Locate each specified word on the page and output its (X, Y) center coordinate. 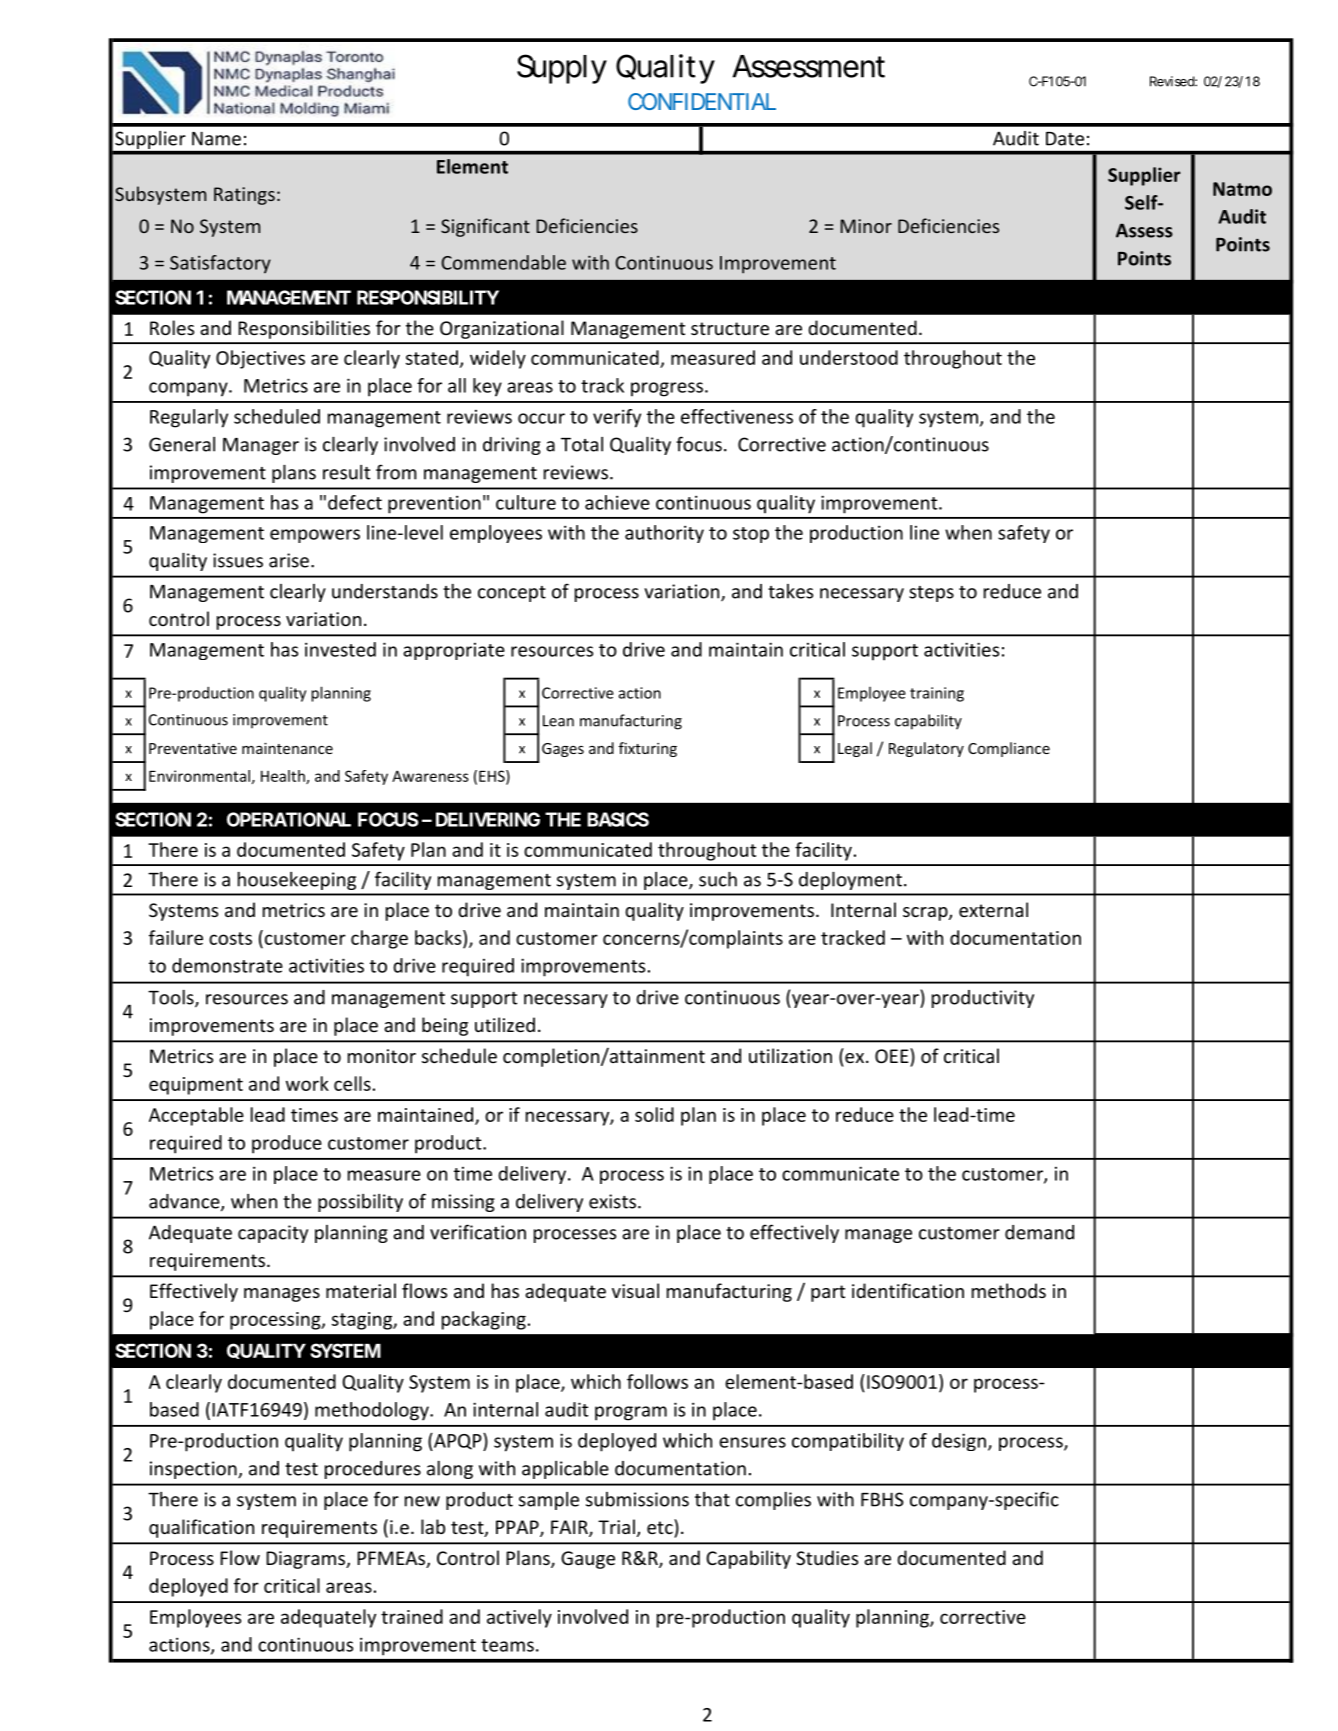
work (307, 1083)
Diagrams (307, 1560)
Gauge (588, 1560)
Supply (562, 69)
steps (931, 594)
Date (1065, 139)
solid (654, 1114)
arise (289, 560)
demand (1039, 1232)
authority (664, 534)
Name (216, 139)
